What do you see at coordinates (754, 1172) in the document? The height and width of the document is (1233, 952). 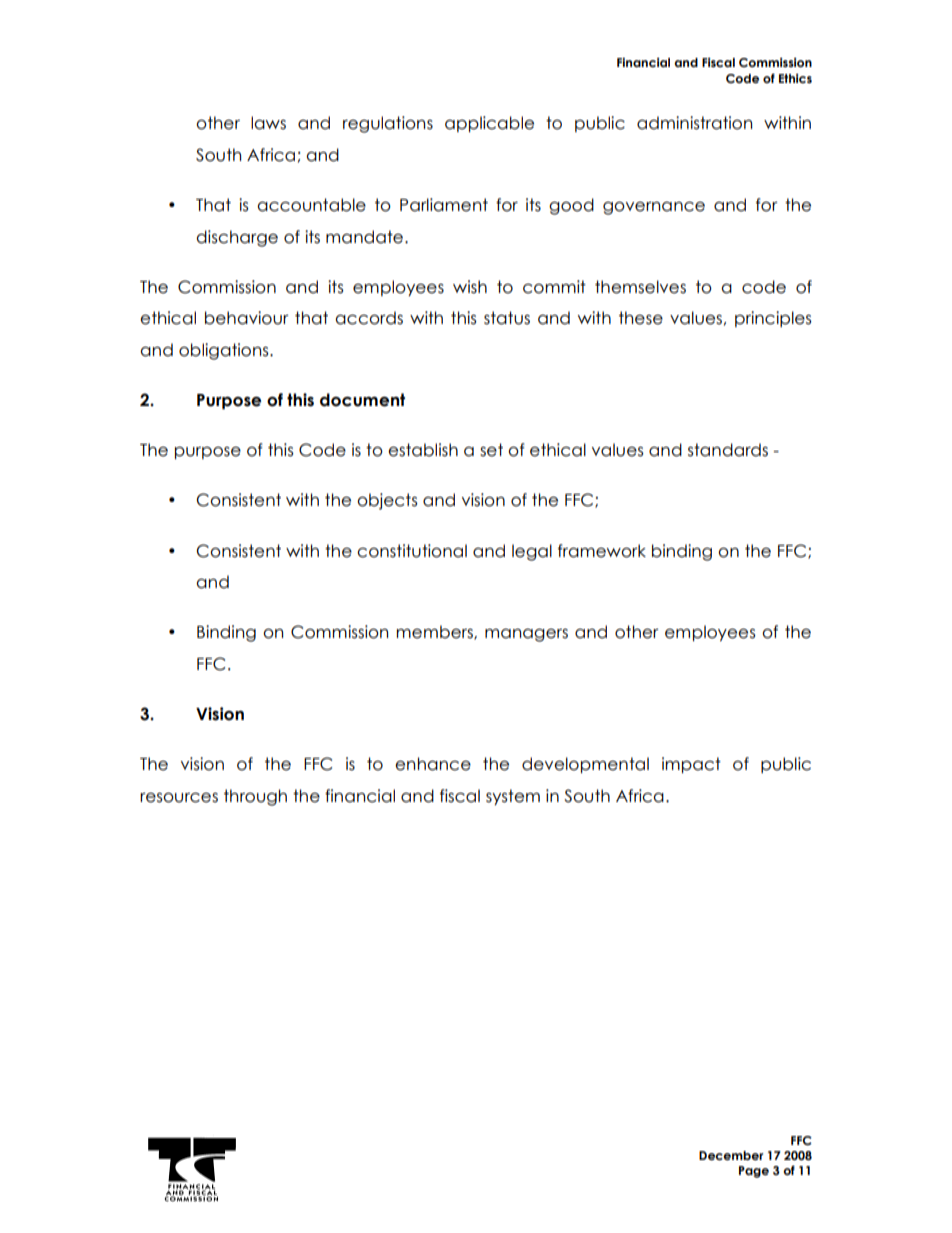 I see `Page` at bounding box center [754, 1172].
